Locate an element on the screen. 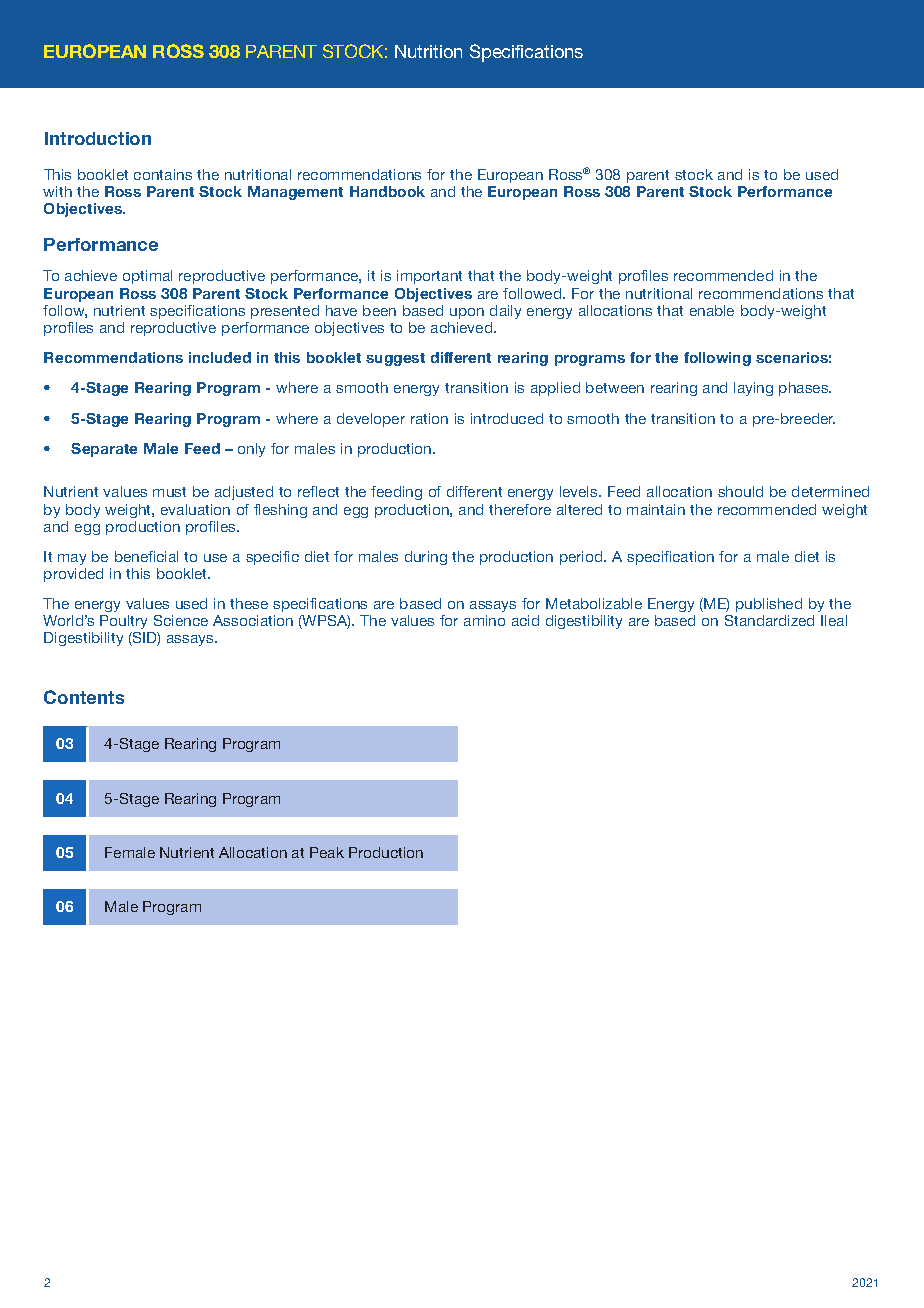  included is located at coordinates (220, 357).
